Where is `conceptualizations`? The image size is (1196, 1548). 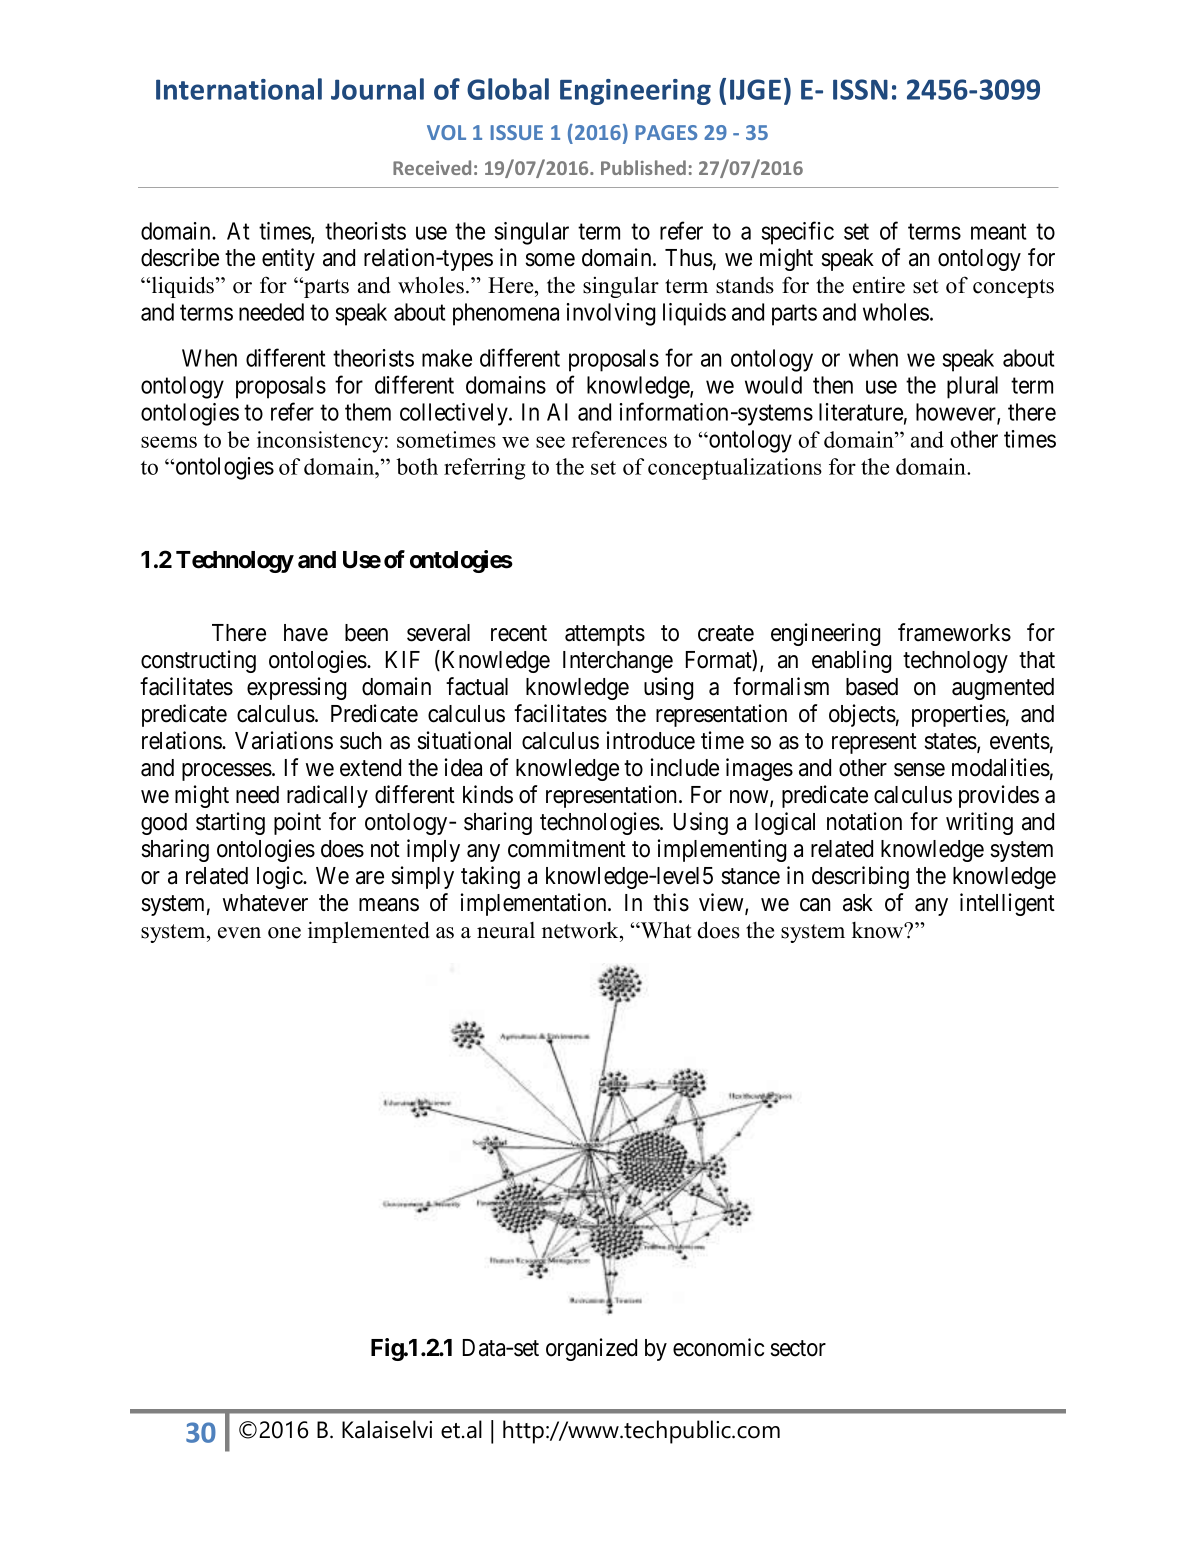
conceptualizations is located at coordinates (735, 469).
